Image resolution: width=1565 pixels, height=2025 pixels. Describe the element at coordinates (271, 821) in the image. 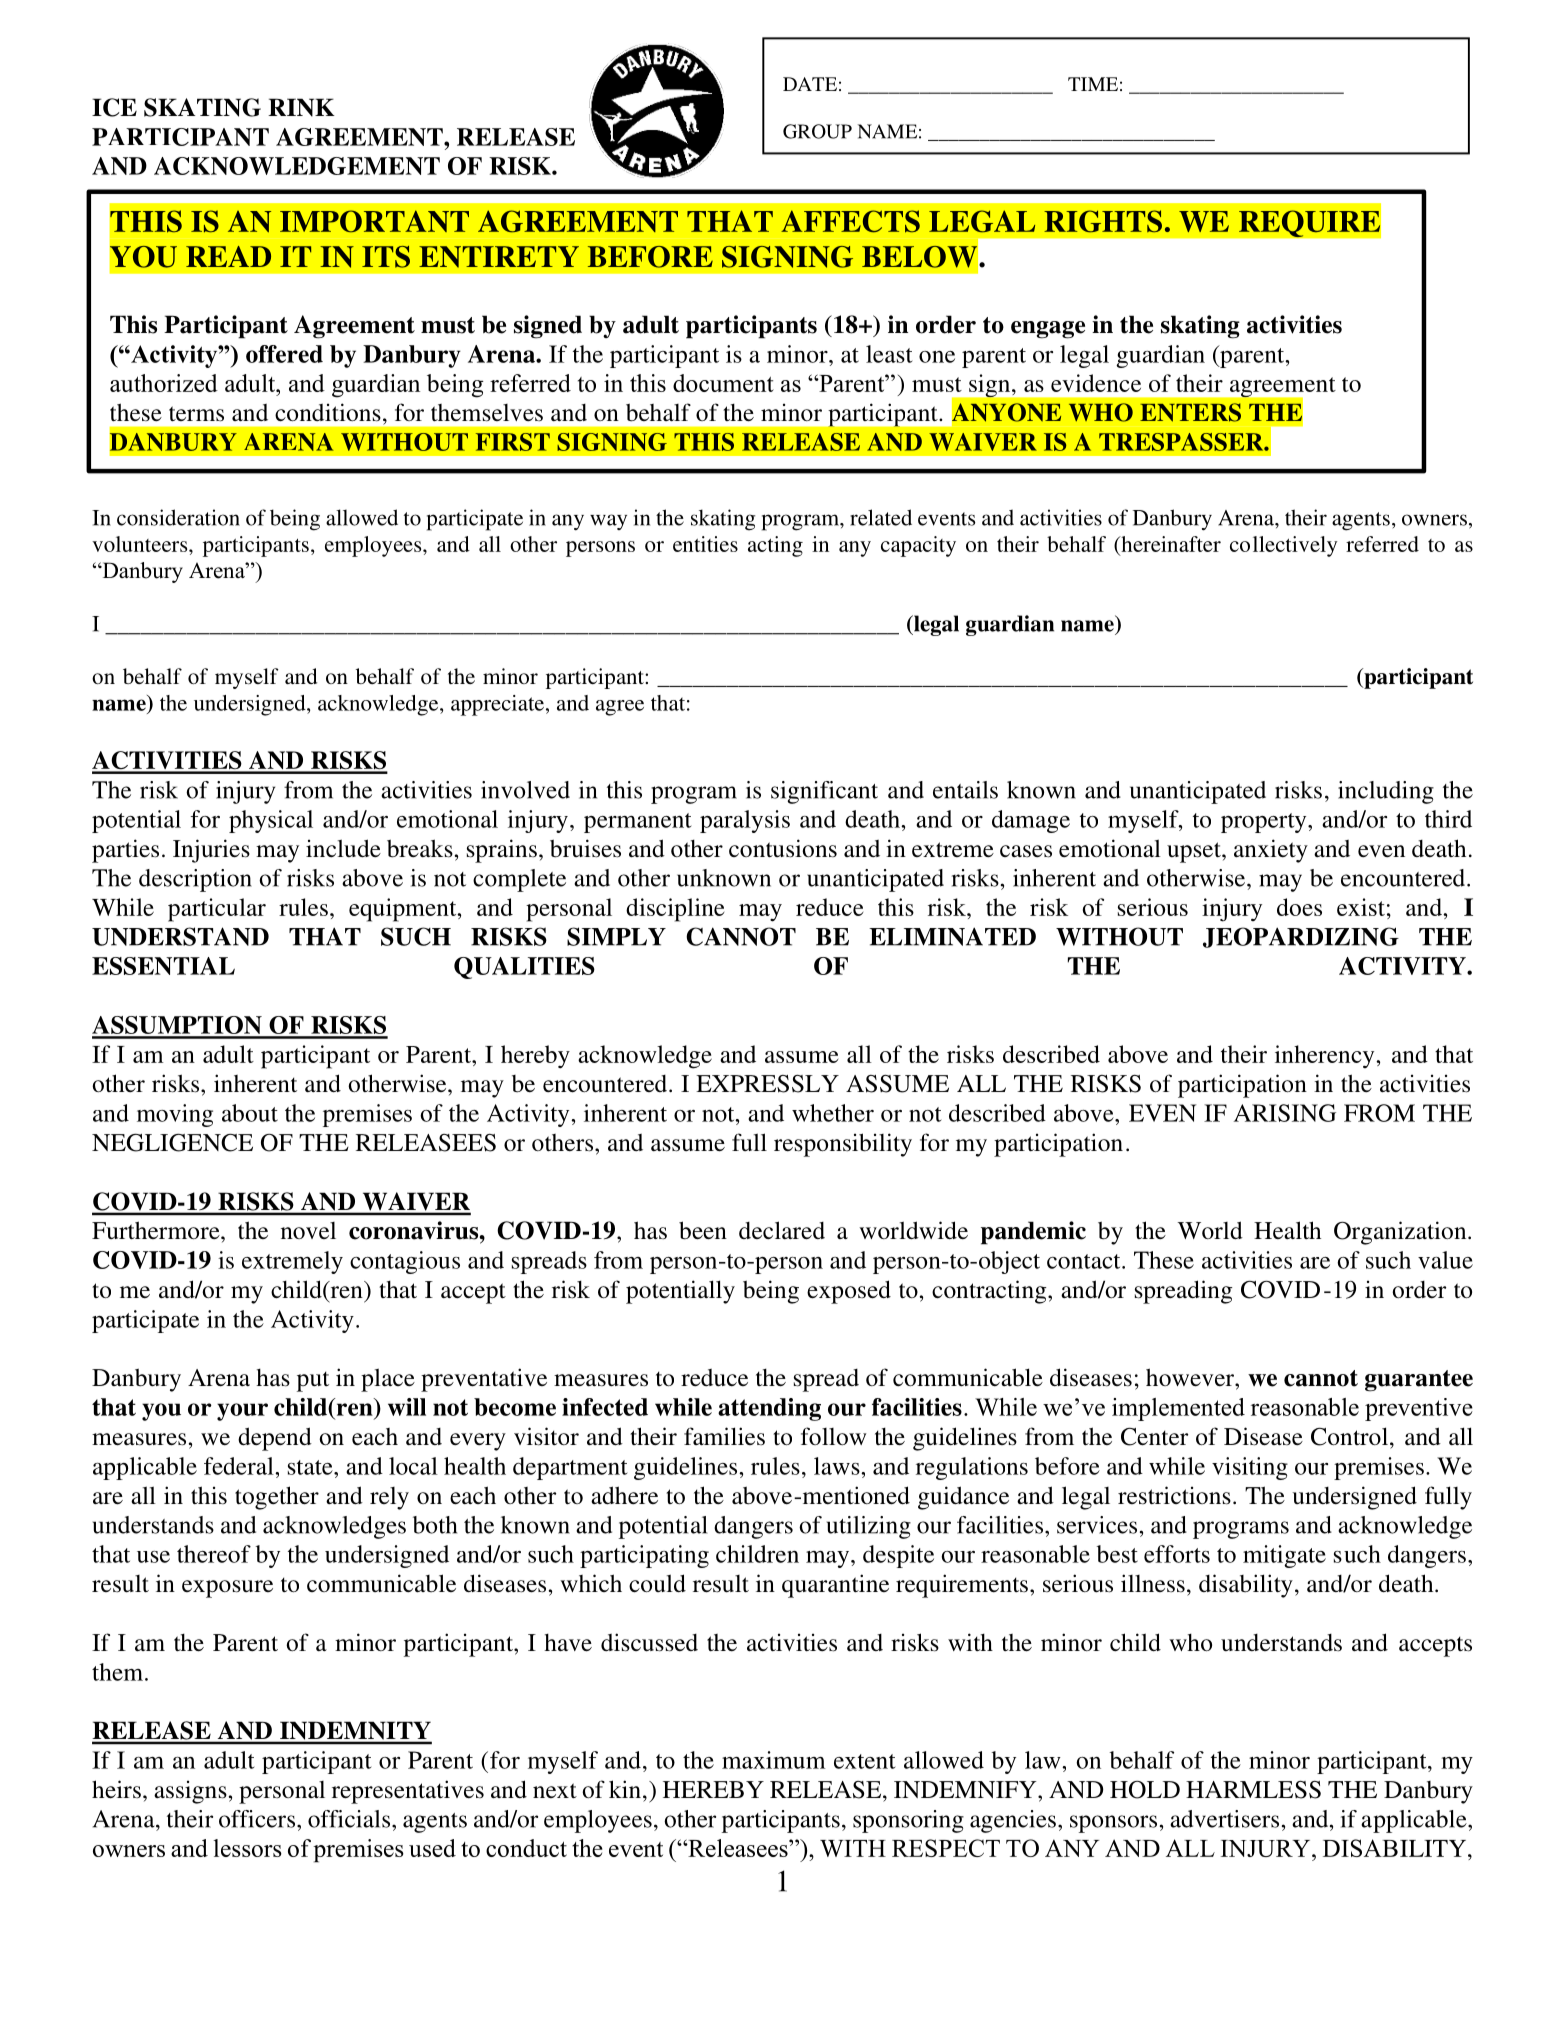

I see `physical` at that location.
